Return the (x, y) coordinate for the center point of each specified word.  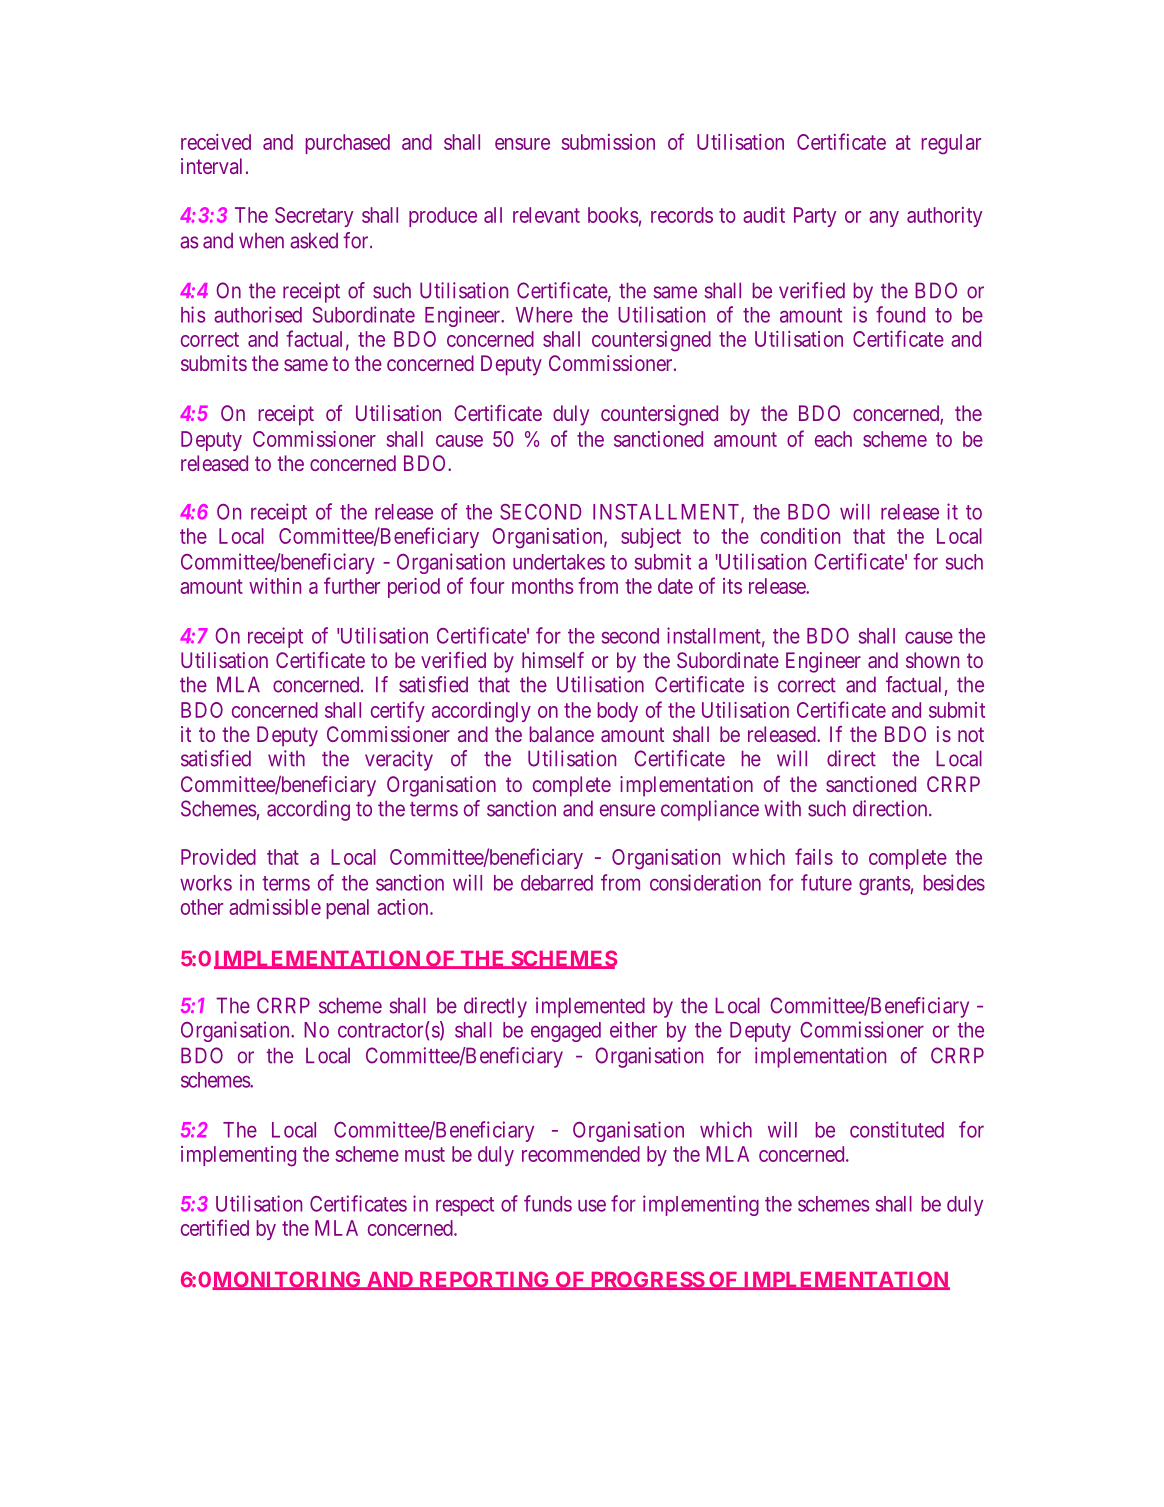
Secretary (314, 217)
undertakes (559, 562)
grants (884, 885)
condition (800, 536)
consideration (705, 882)
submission (608, 142)
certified (215, 1227)
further (352, 585)
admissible (275, 907)
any (884, 219)
